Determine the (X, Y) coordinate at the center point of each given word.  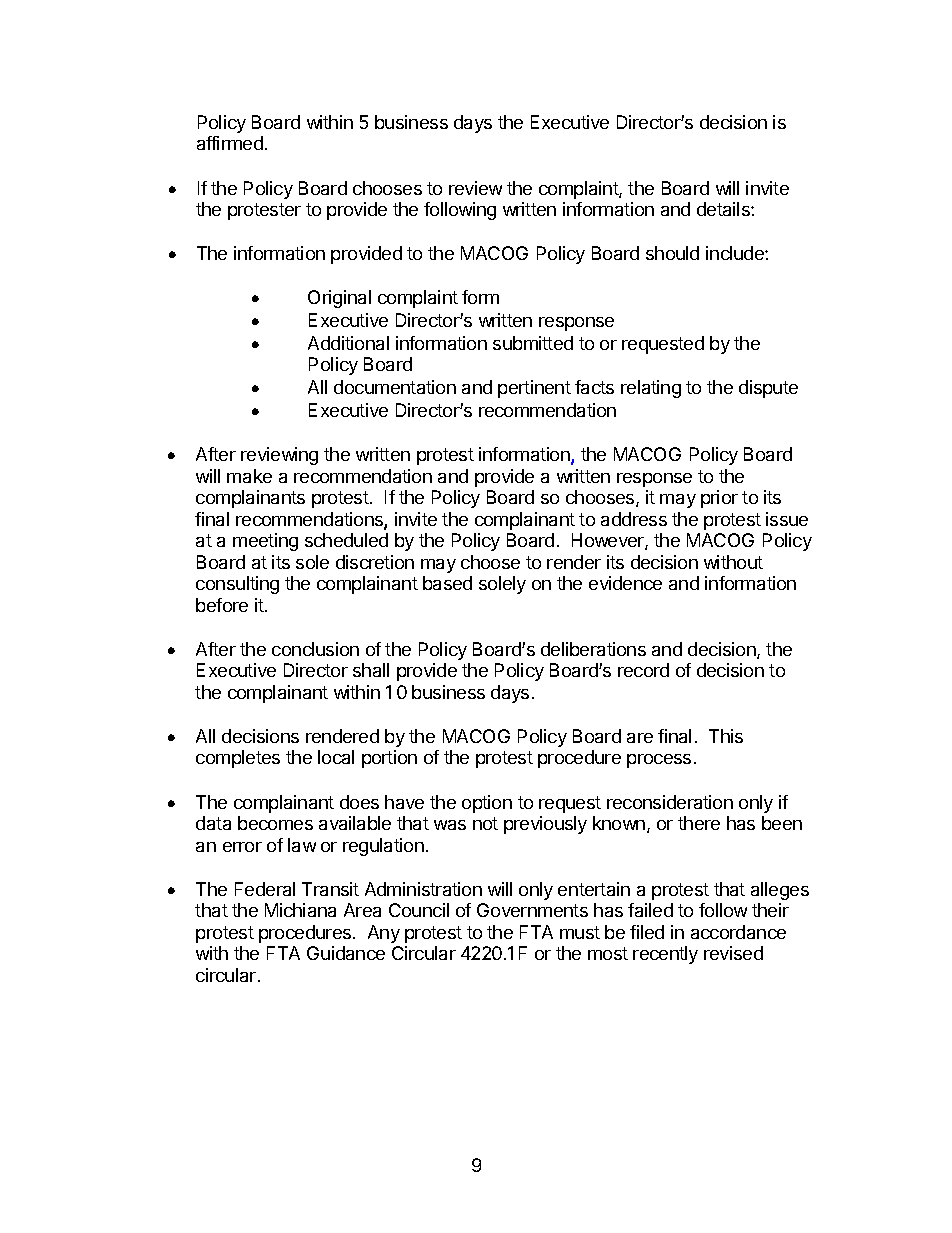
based (447, 583)
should (672, 253)
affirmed (230, 143)
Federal (265, 889)
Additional (348, 343)
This (726, 736)
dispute (768, 389)
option (487, 804)
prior (719, 499)
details (724, 209)
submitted (533, 343)
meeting (265, 542)
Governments (532, 910)
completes (238, 759)
